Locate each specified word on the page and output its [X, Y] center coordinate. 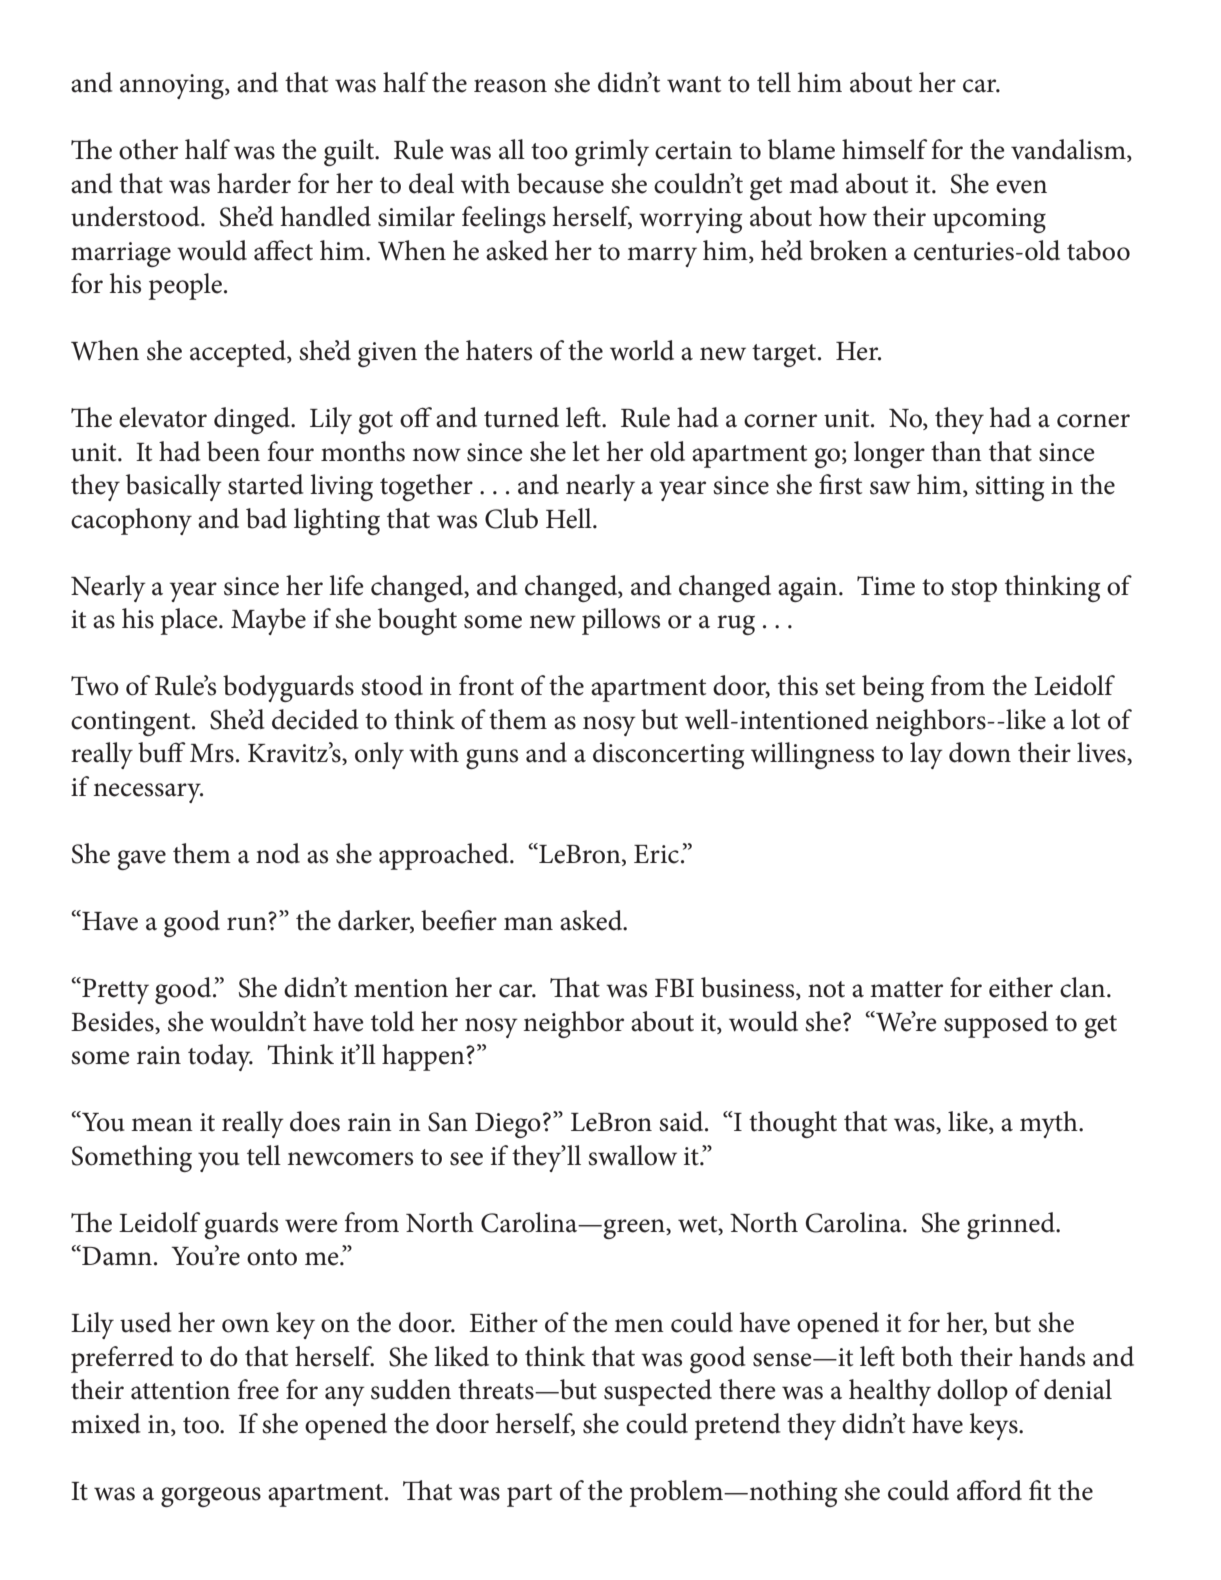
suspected [658, 1392]
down [980, 752]
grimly [612, 152]
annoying [173, 86]
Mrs [212, 753]
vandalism [1069, 150]
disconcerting [668, 755]
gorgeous [211, 1497]
